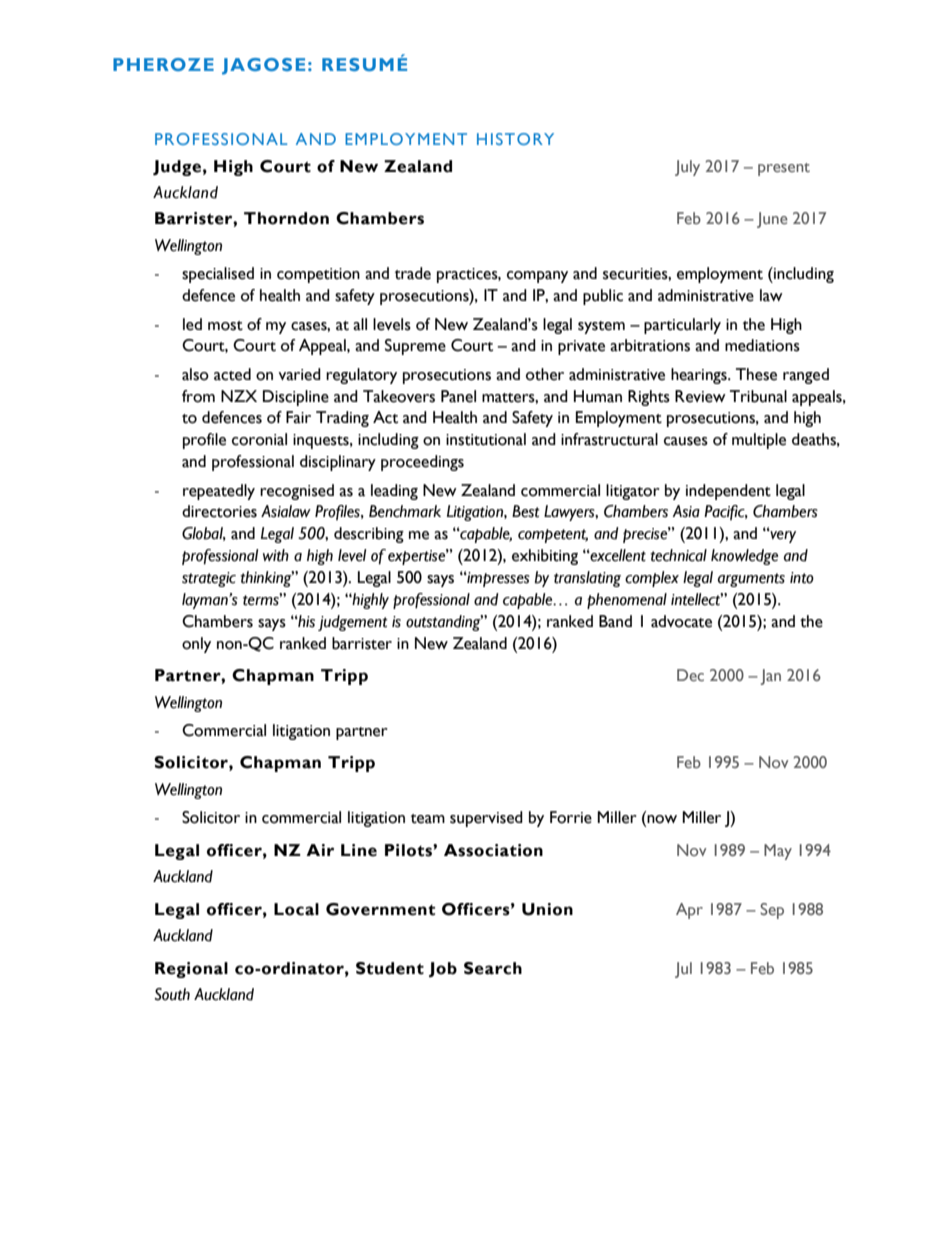 The width and height of the screenshot is (952, 1233). What do you see at coordinates (744, 557) in the screenshot?
I see `knowledge` at bounding box center [744, 557].
